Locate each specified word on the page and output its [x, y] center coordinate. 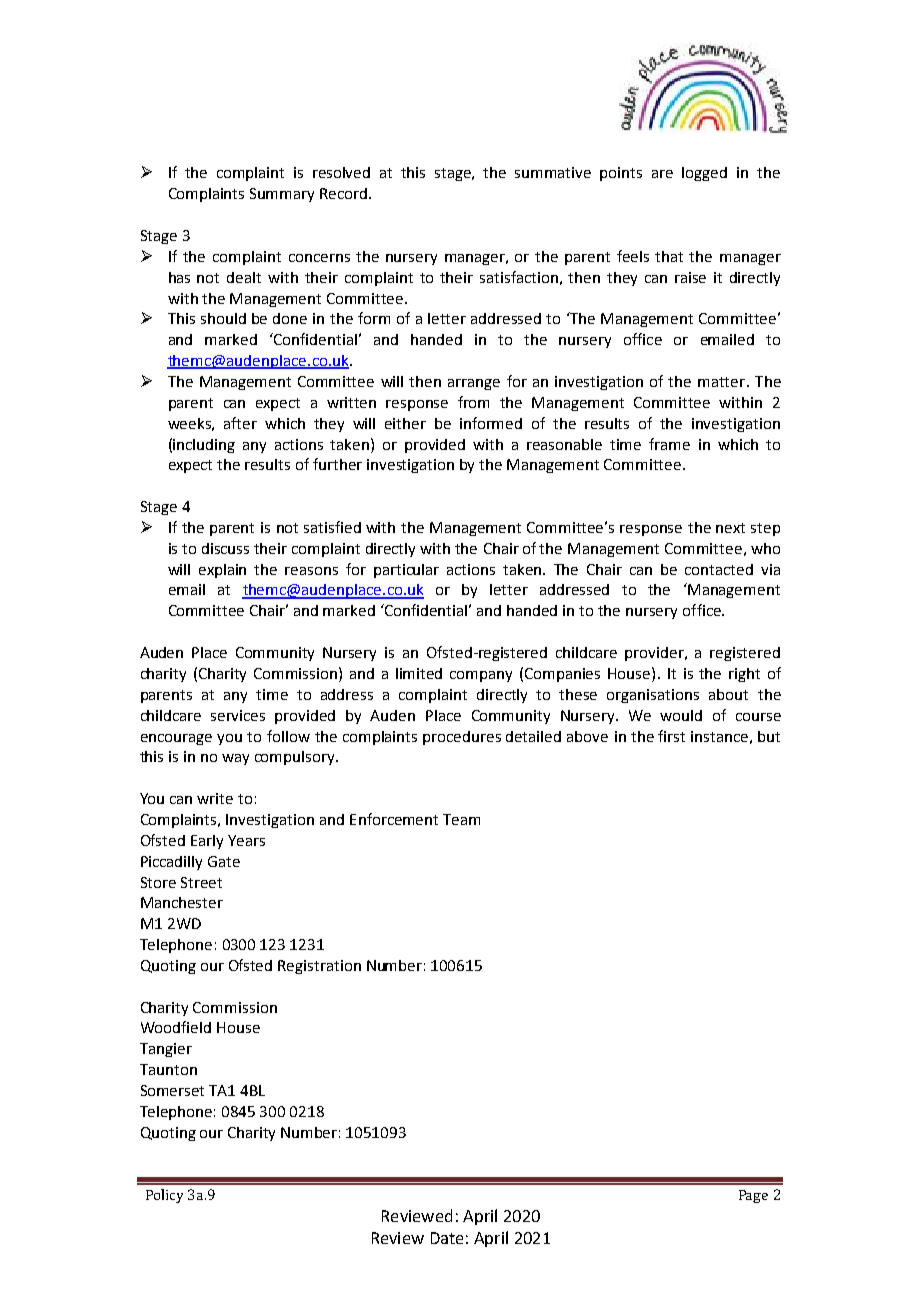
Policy [164, 1196]
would [681, 715]
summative [553, 172]
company [481, 676]
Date [447, 1238]
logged [704, 174]
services [238, 715]
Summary [282, 195]
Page [753, 1196]
